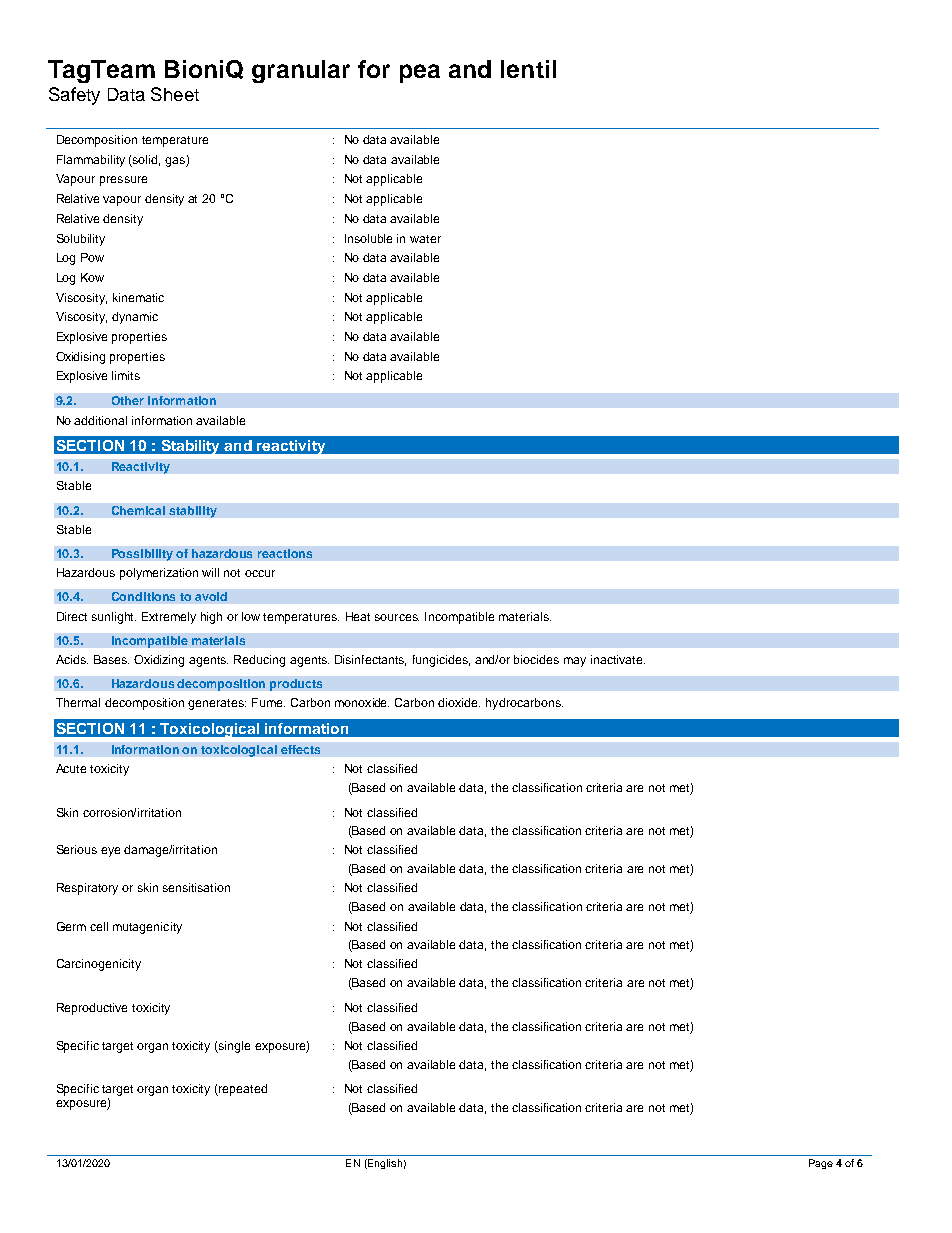  What do you see at coordinates (285, 553) in the screenshot?
I see `reactions` at bounding box center [285, 553].
